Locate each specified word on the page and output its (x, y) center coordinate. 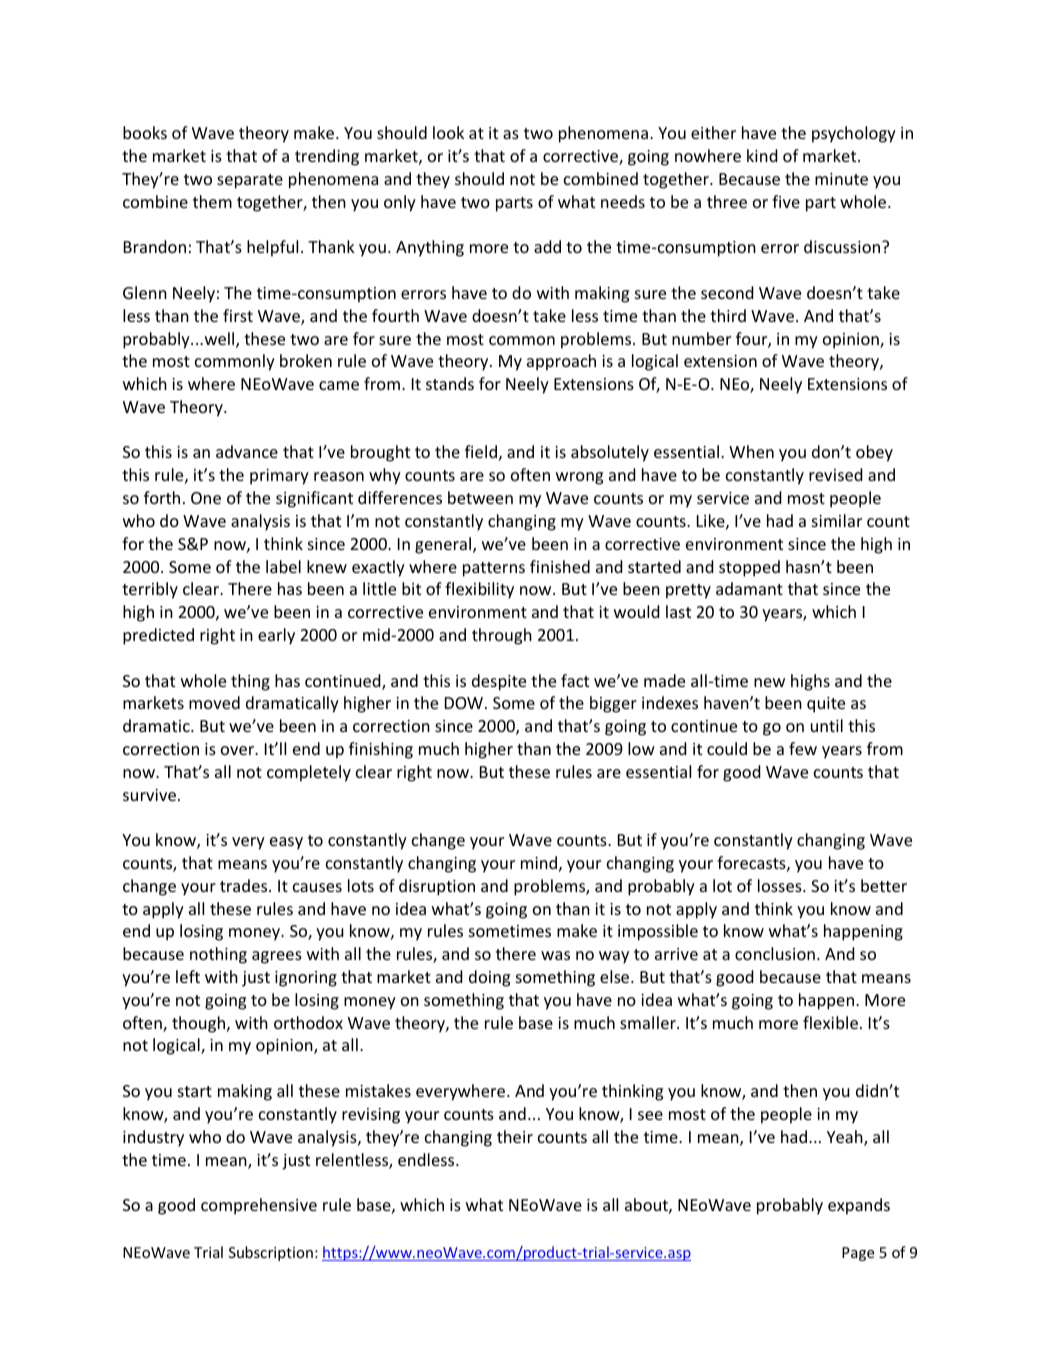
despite (499, 682)
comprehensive (259, 1206)
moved (214, 702)
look (448, 132)
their (515, 1136)
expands (859, 1206)
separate (250, 181)
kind (762, 155)
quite (826, 705)
